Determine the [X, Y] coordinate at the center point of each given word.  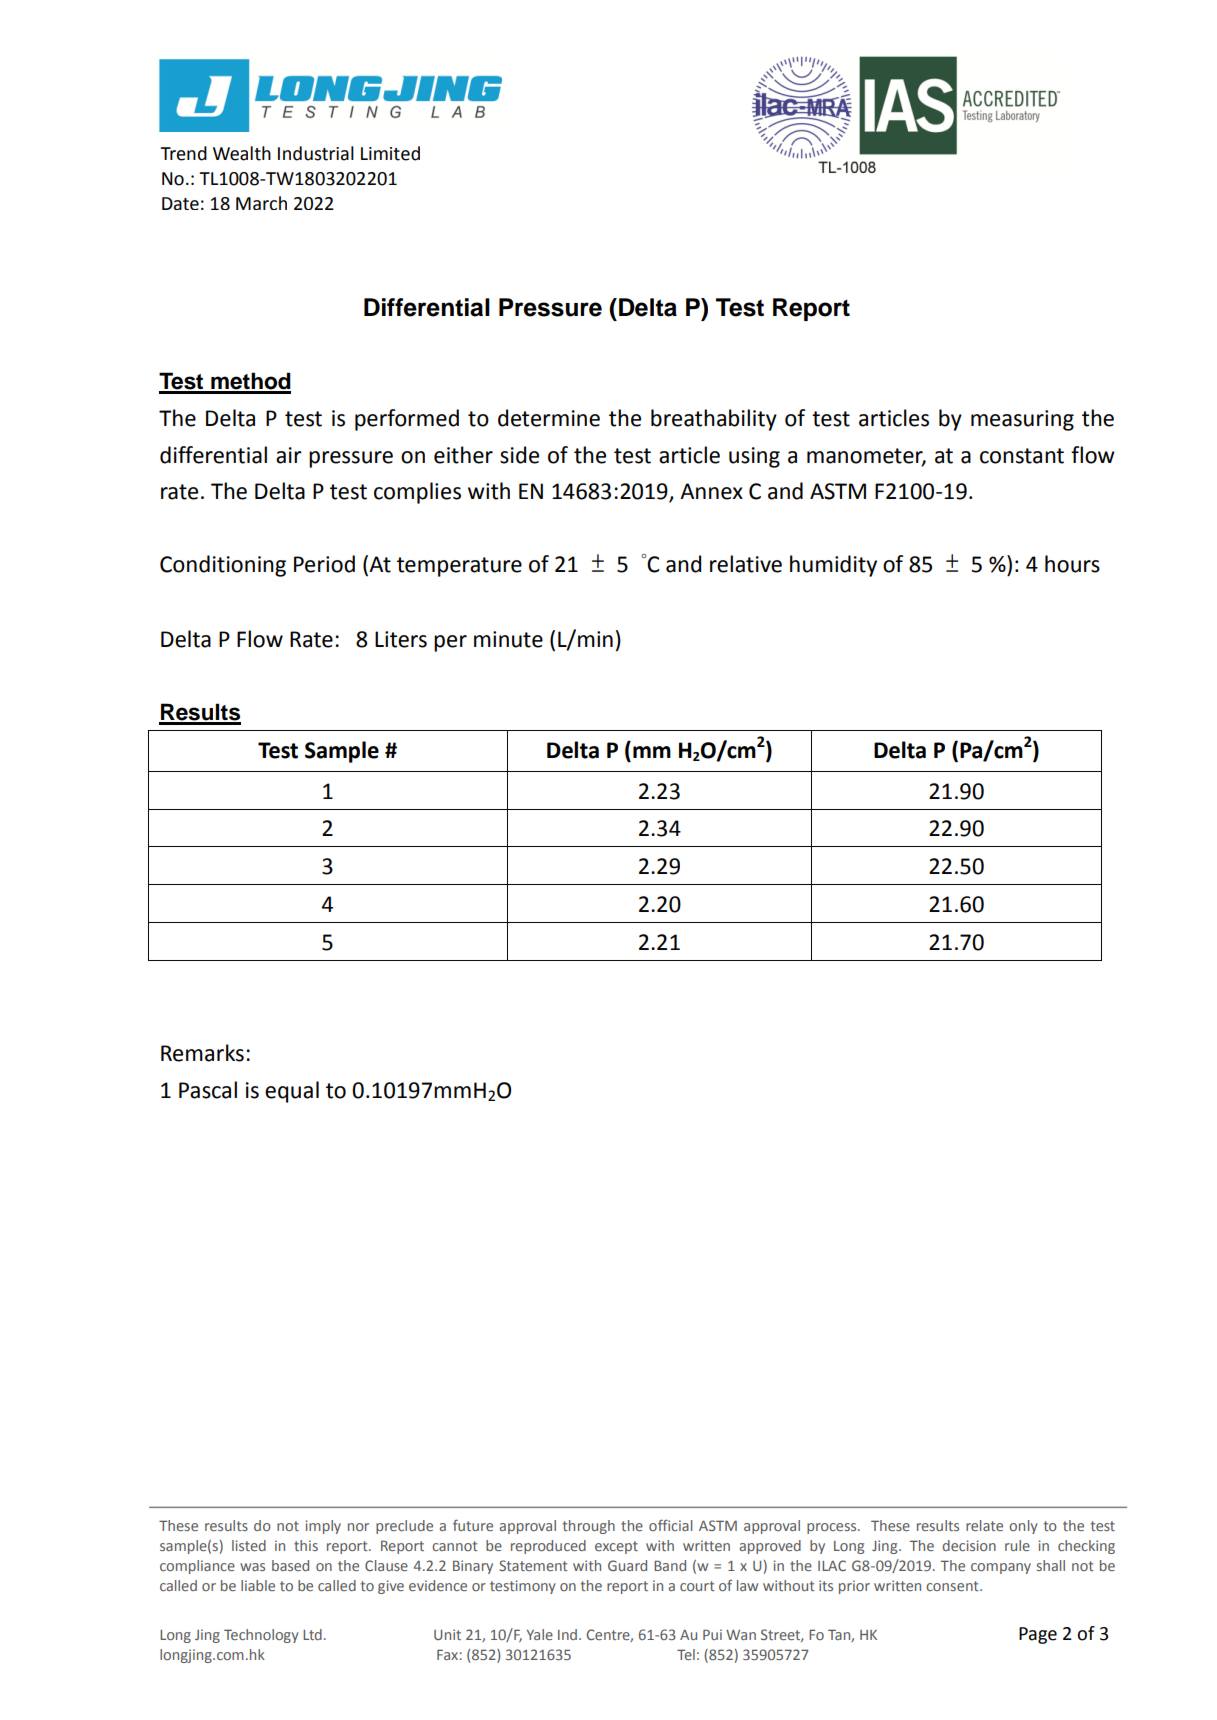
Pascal [208, 1090]
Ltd [312, 1634]
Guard [627, 1565]
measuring [1022, 420]
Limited [390, 153]
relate [984, 1525]
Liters [401, 639]
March [261, 203]
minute [508, 639]
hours [1072, 564]
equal [292, 1092]
